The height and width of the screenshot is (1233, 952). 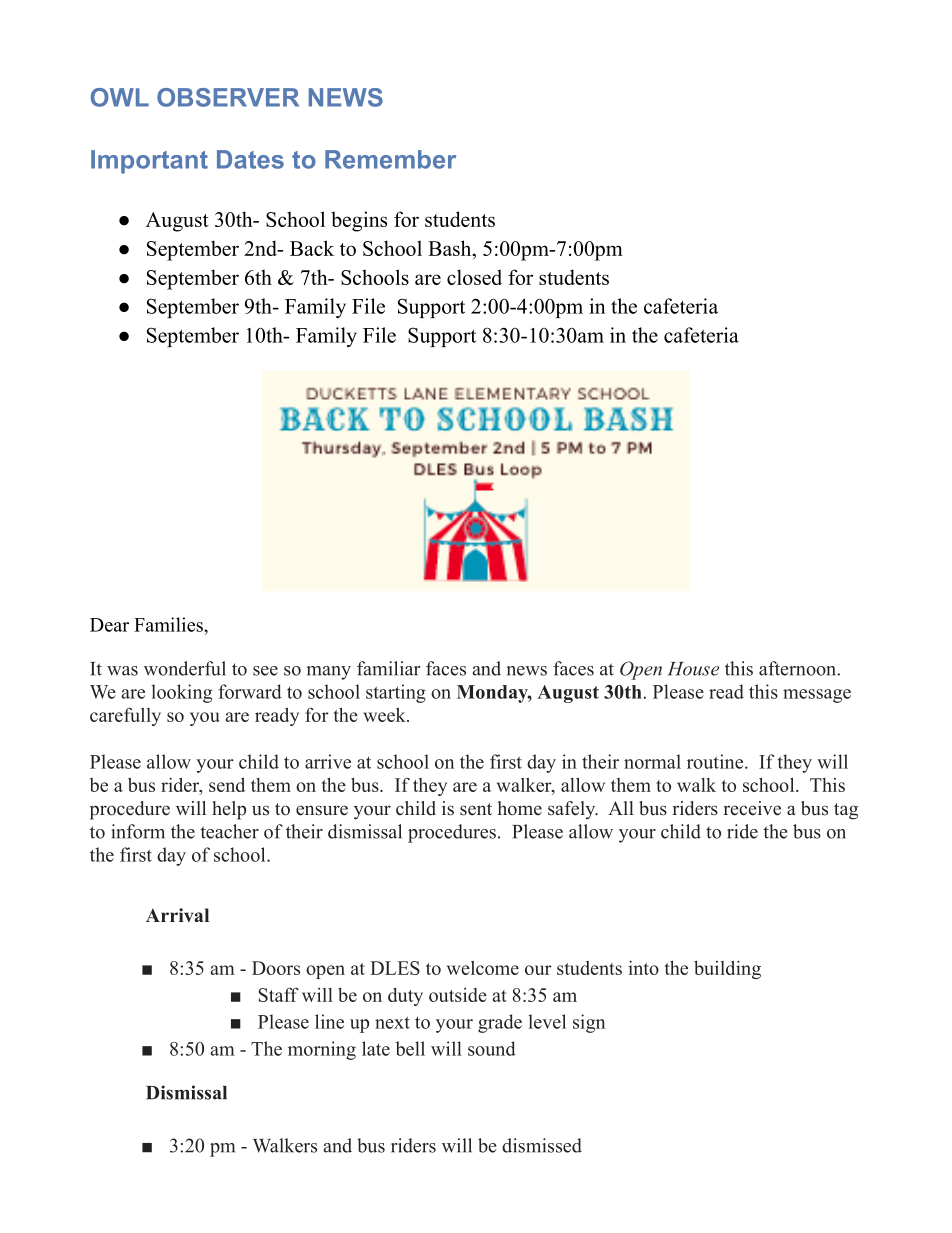 I want to click on message, so click(x=817, y=696).
